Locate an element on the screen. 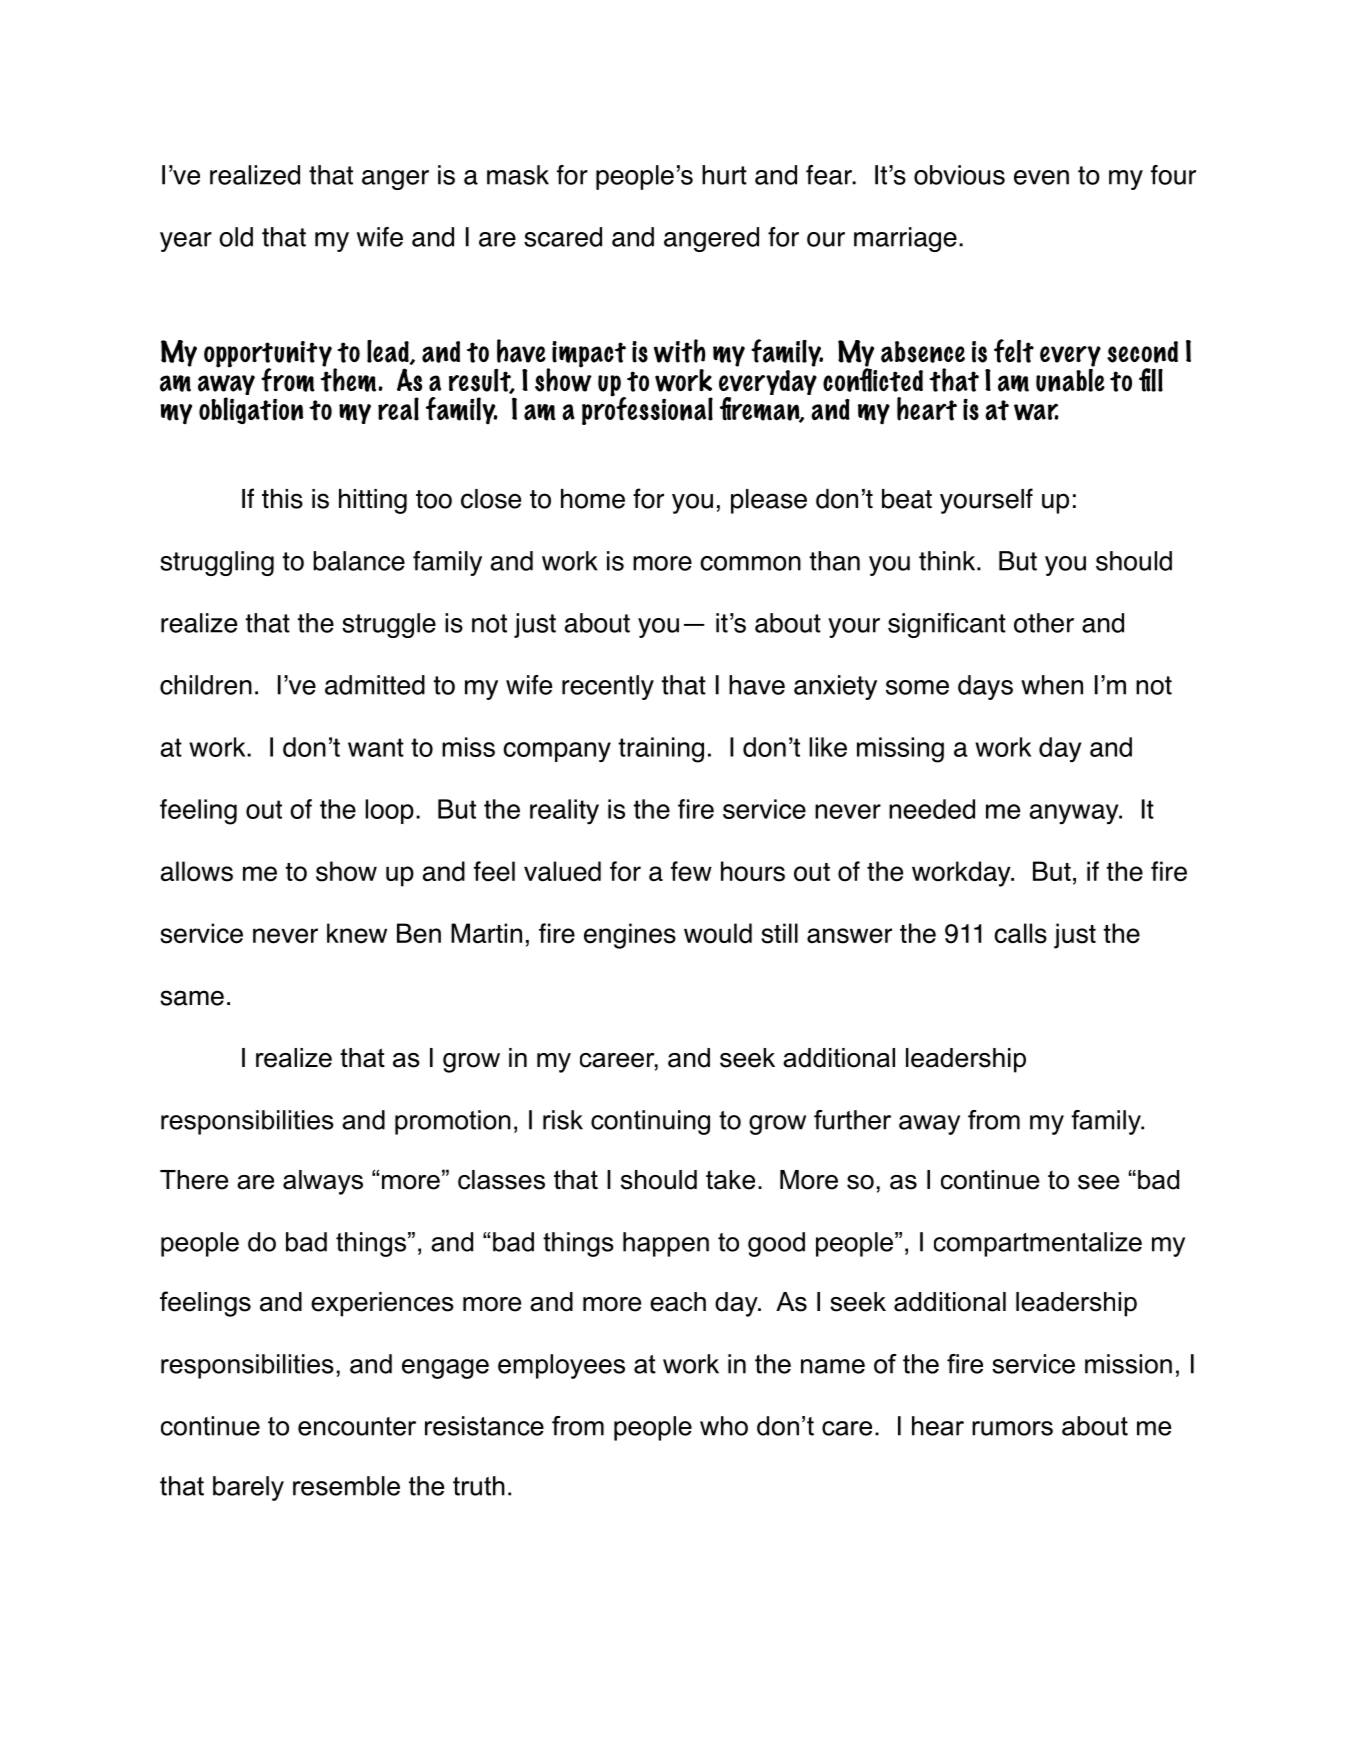 The width and height of the screenshot is (1358, 1757). old is located at coordinates (236, 237).
